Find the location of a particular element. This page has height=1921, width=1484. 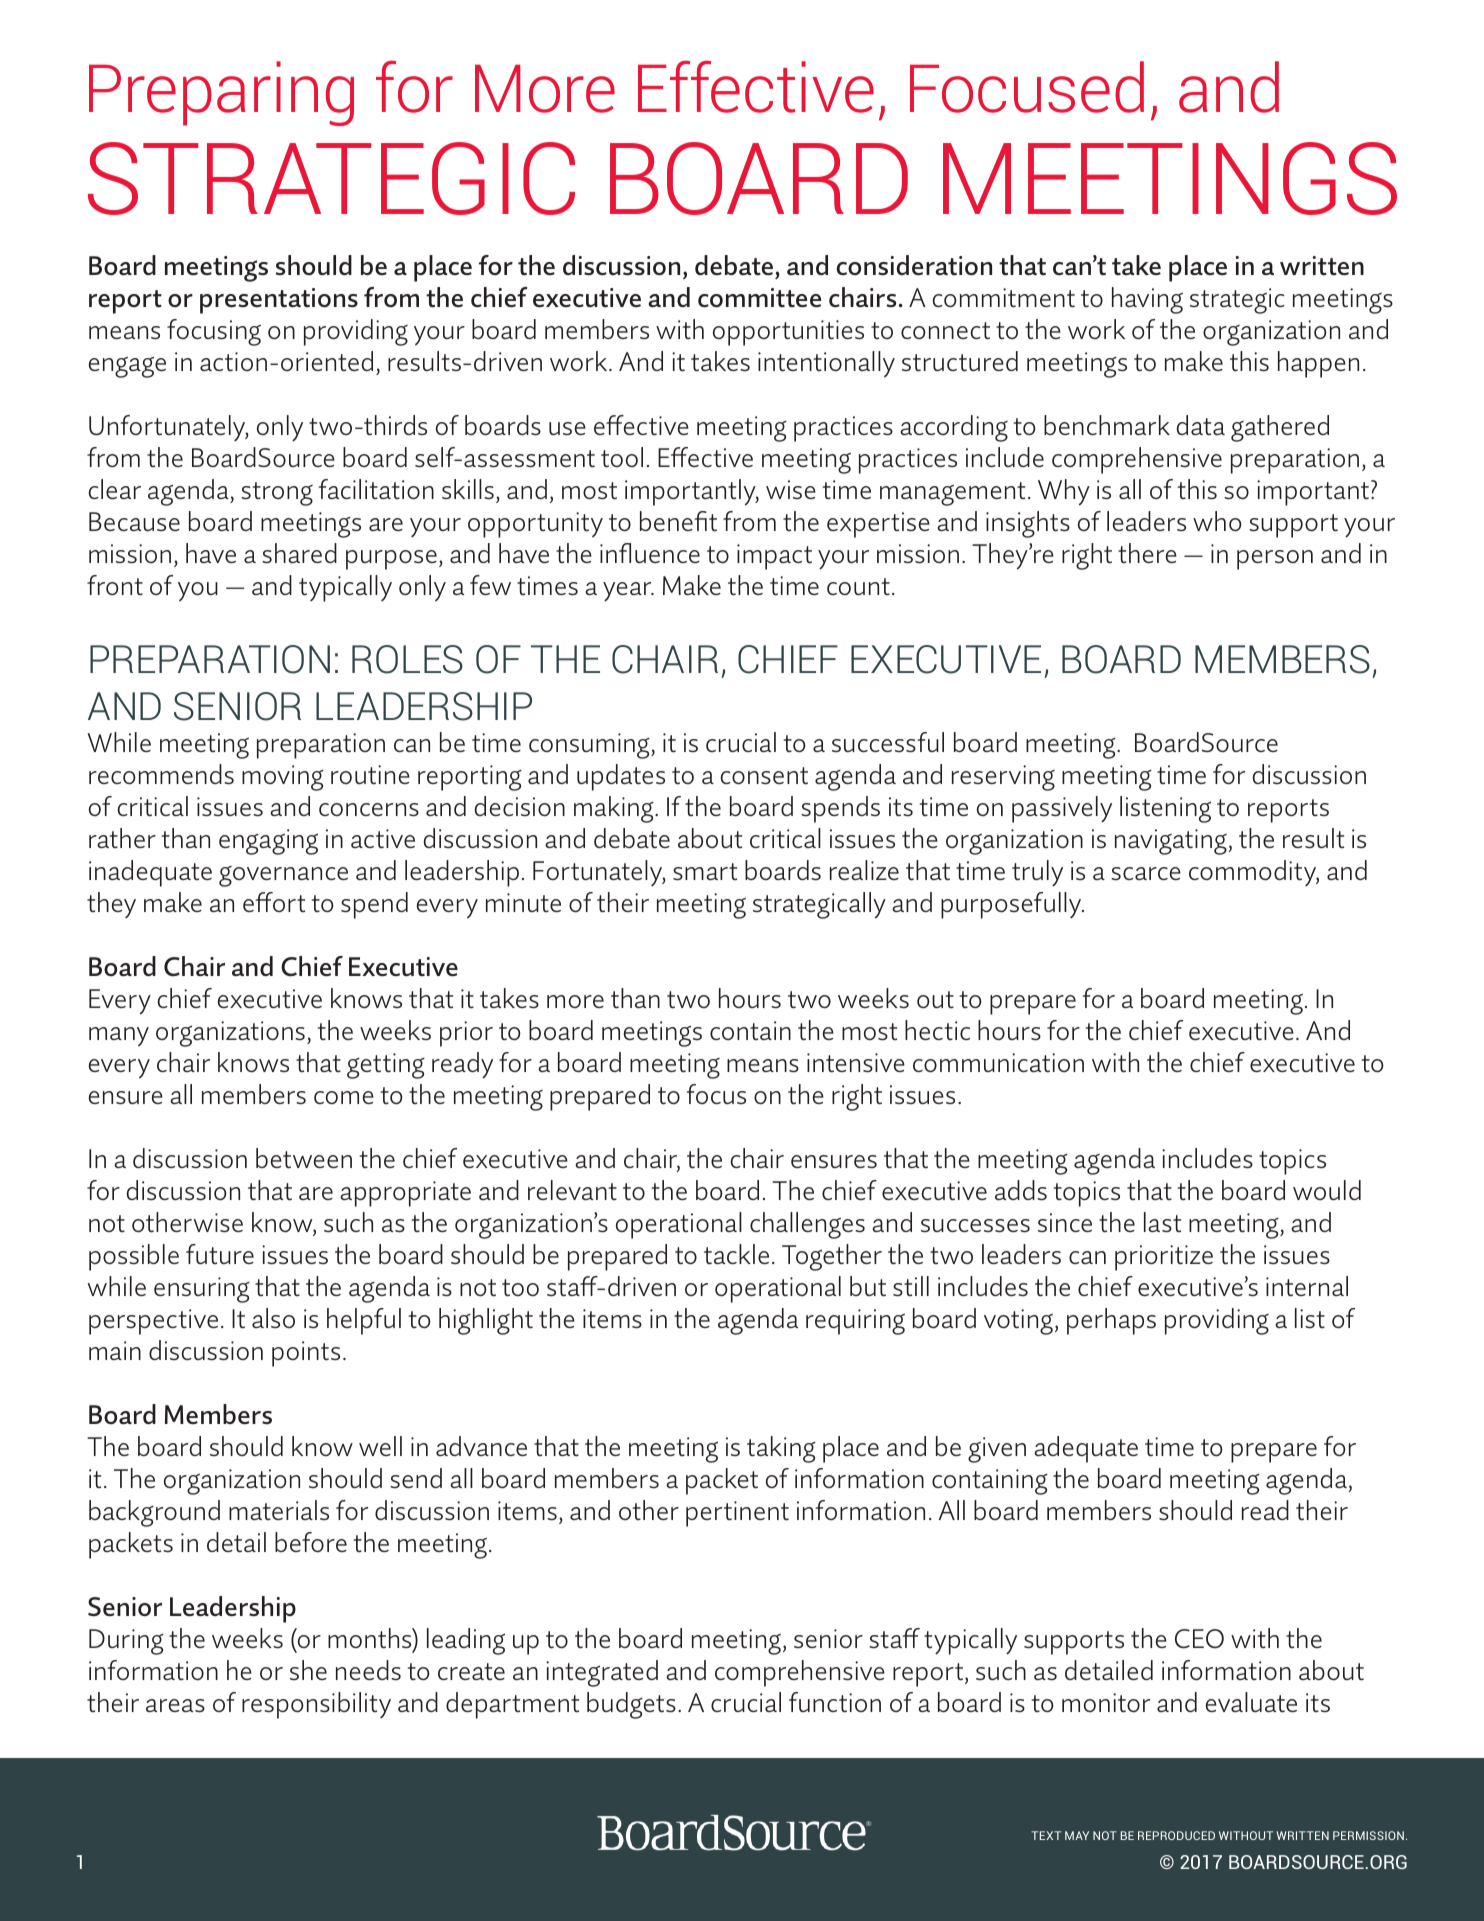

benefit is located at coordinates (678, 521).
